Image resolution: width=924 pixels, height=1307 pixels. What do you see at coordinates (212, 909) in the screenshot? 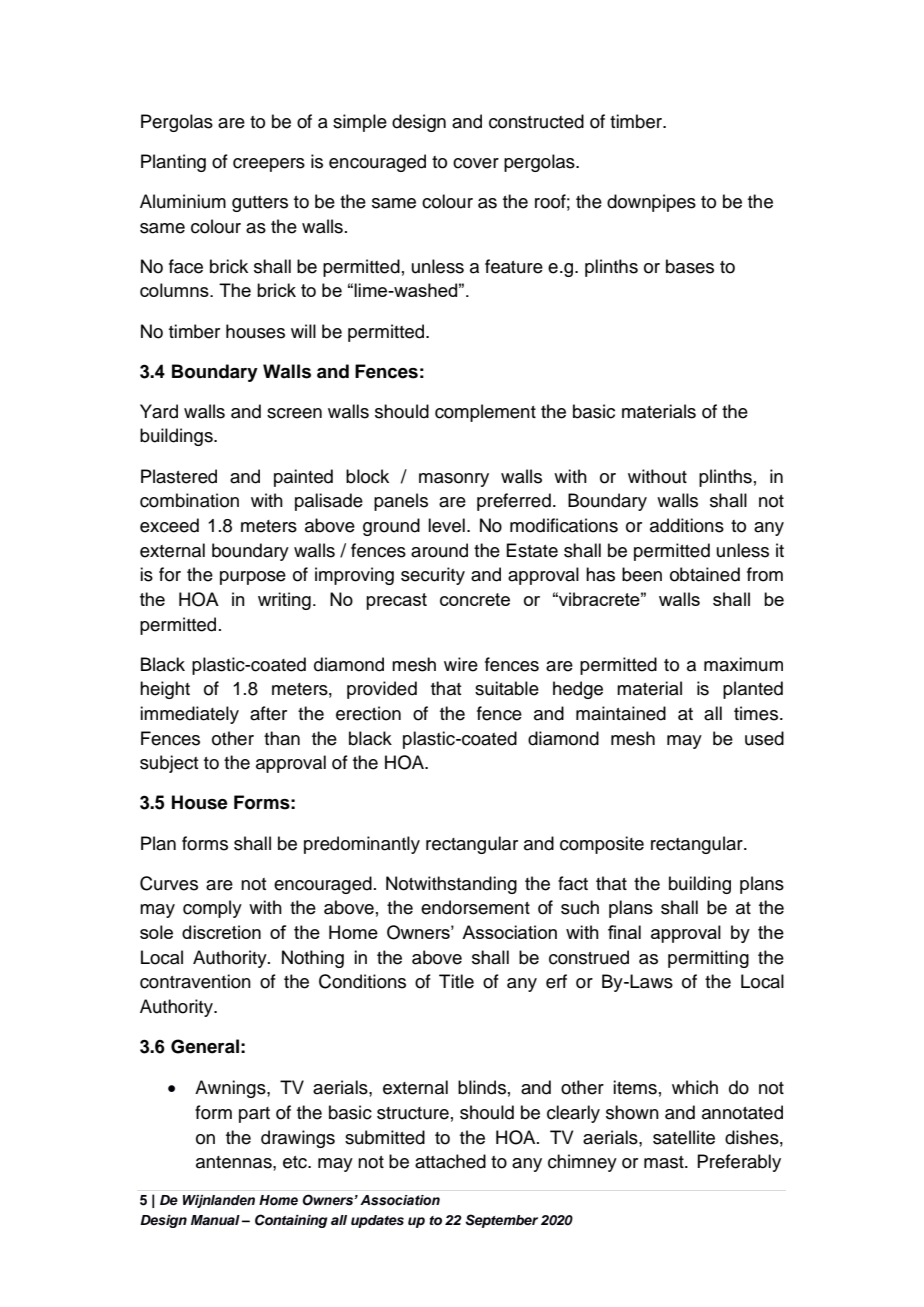
I see `comply` at bounding box center [212, 909].
